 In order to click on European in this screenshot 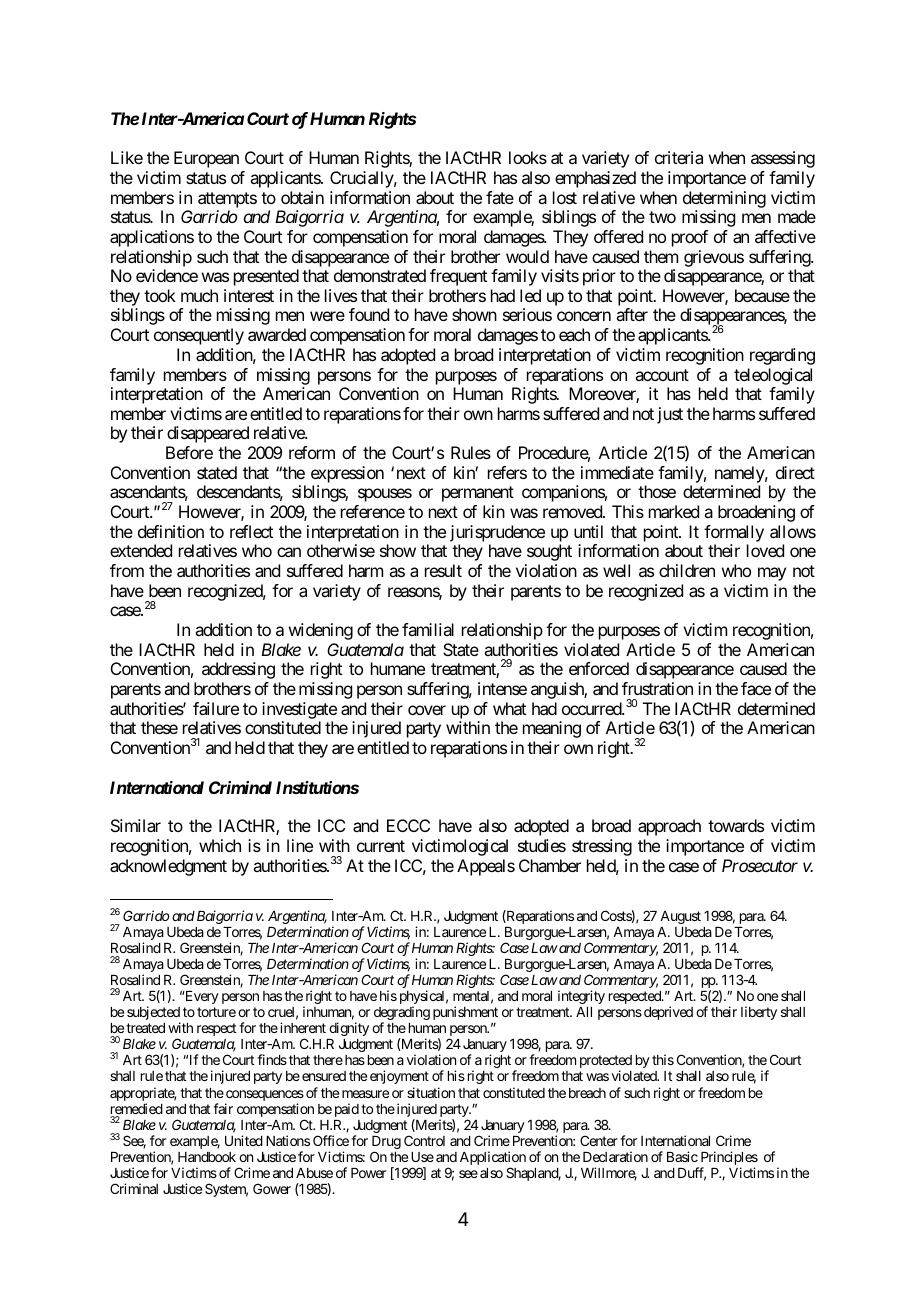, I will do `click(206, 159)`.
